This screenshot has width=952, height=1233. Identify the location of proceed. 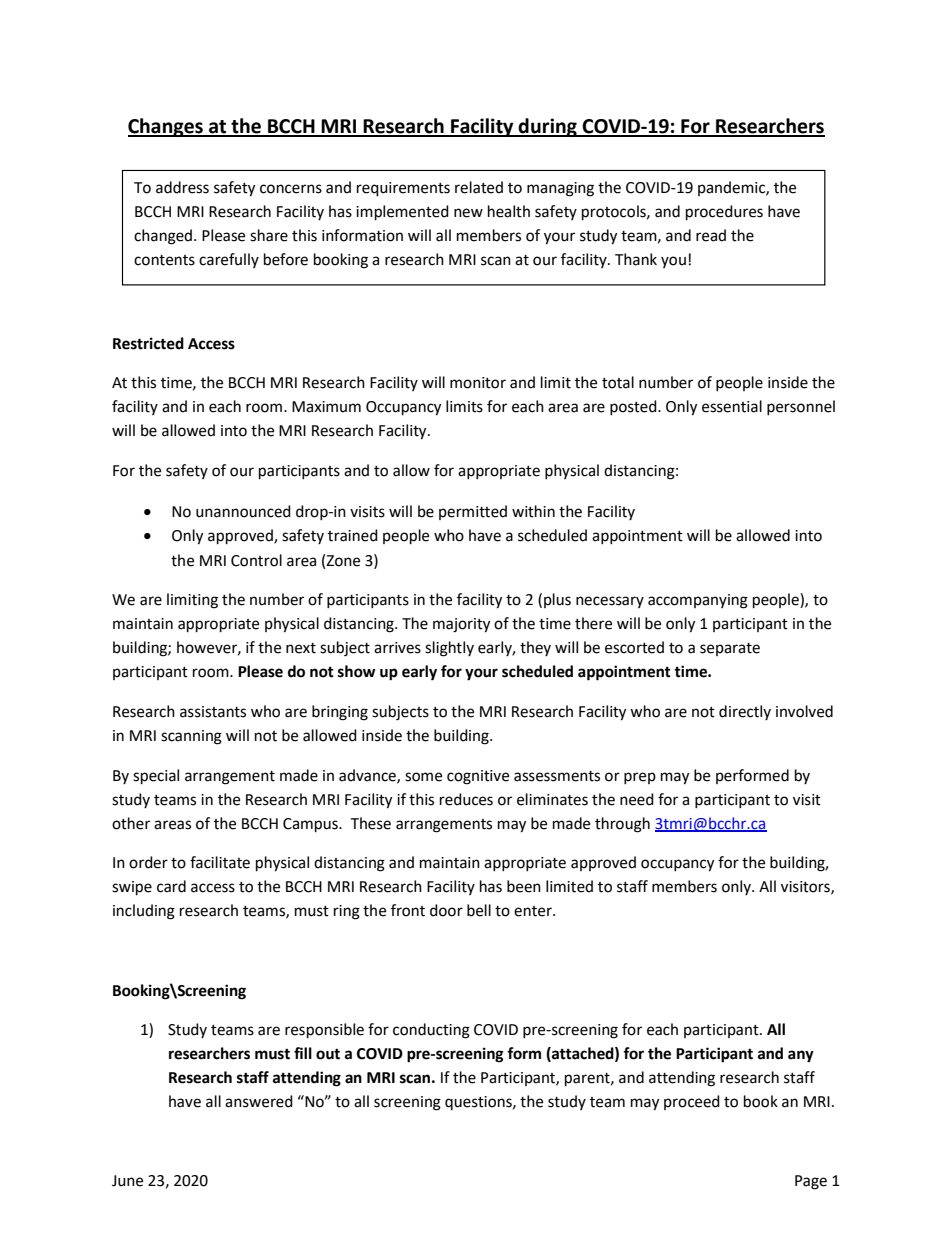
(692, 1102).
